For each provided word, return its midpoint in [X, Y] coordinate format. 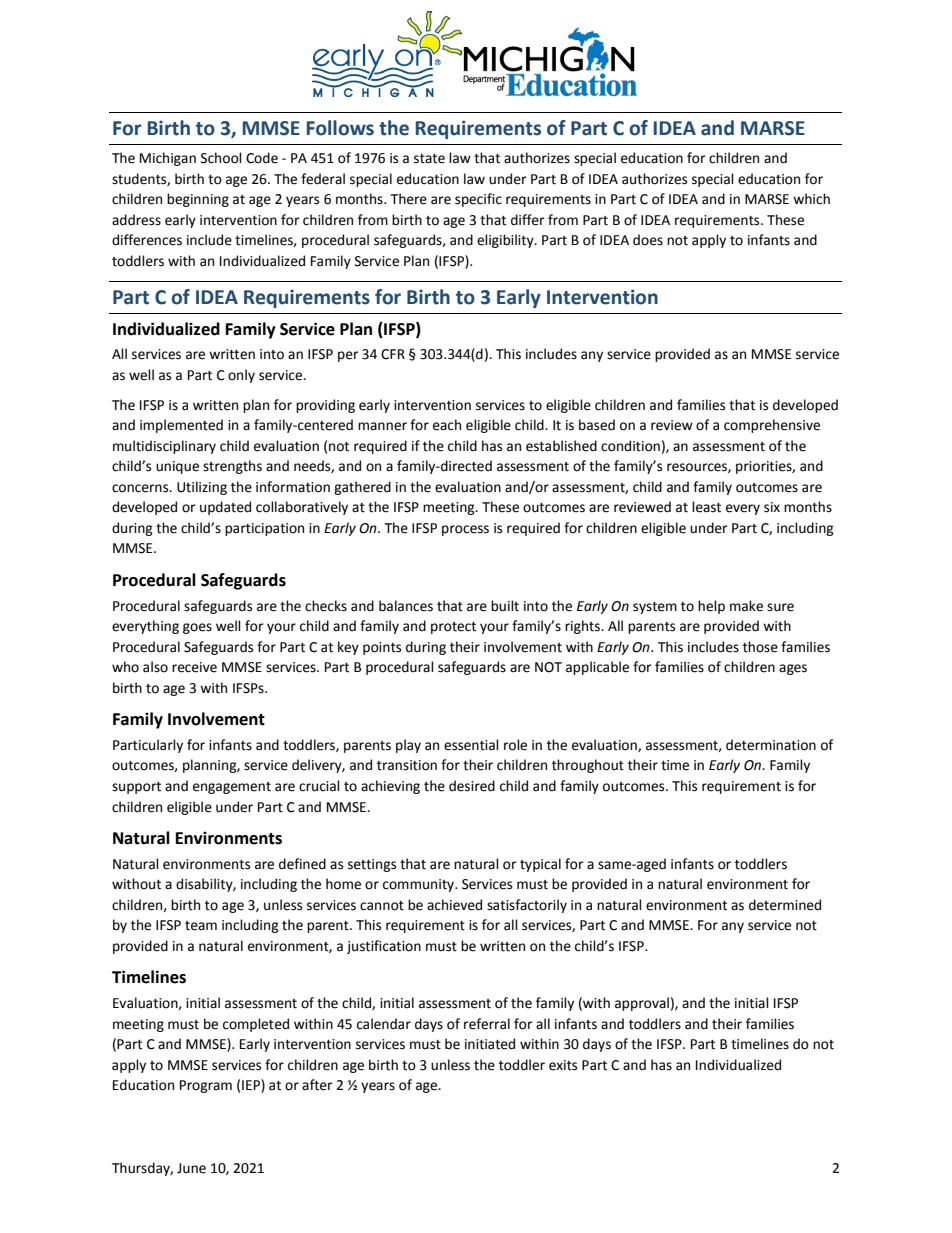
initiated [490, 1044]
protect [453, 628]
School [221, 158]
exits [563, 1065]
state [429, 159]
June [191, 1168]
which [811, 199]
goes [197, 628]
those [760, 647]
